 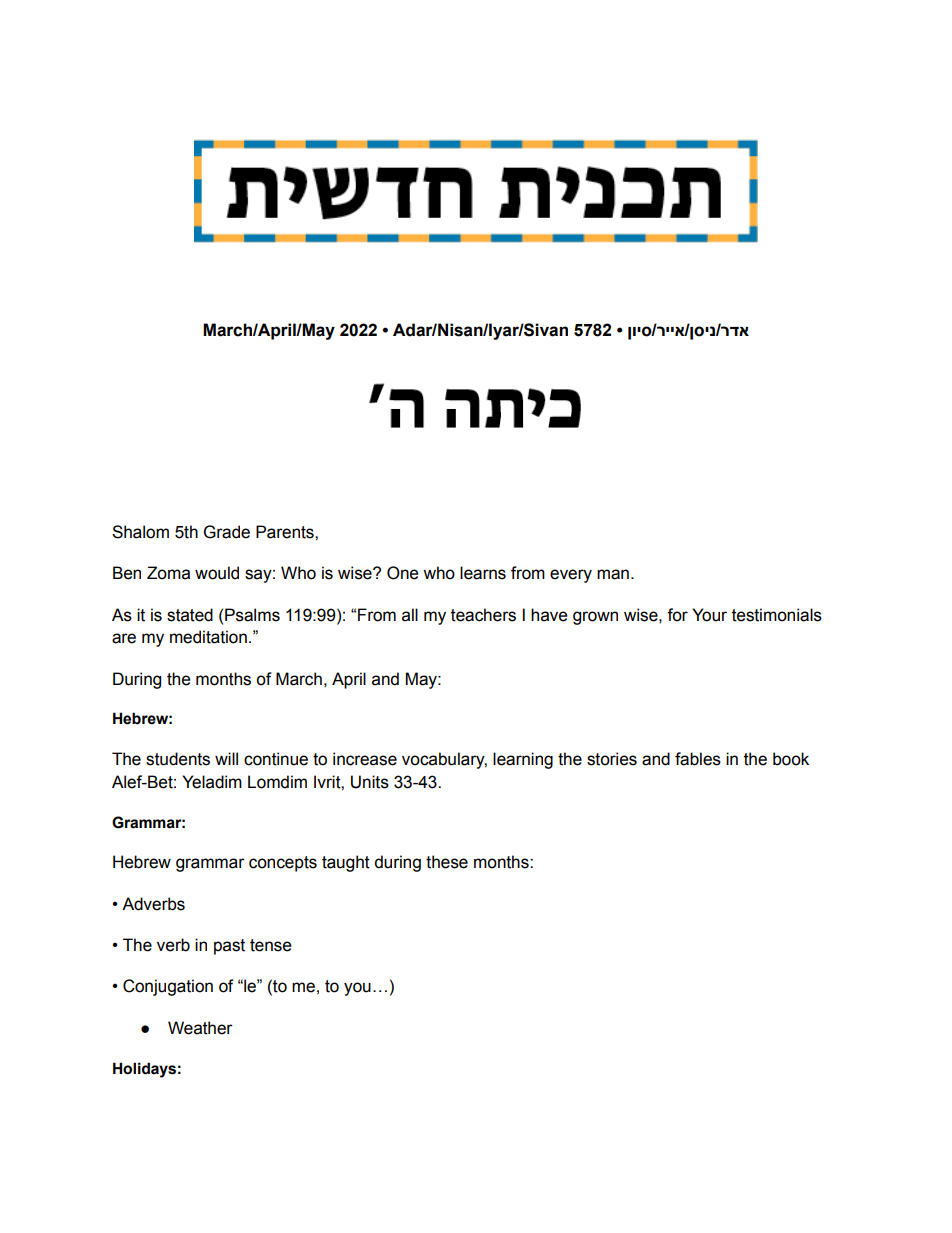 What do you see at coordinates (483, 573) in the screenshot?
I see `learns` at bounding box center [483, 573].
